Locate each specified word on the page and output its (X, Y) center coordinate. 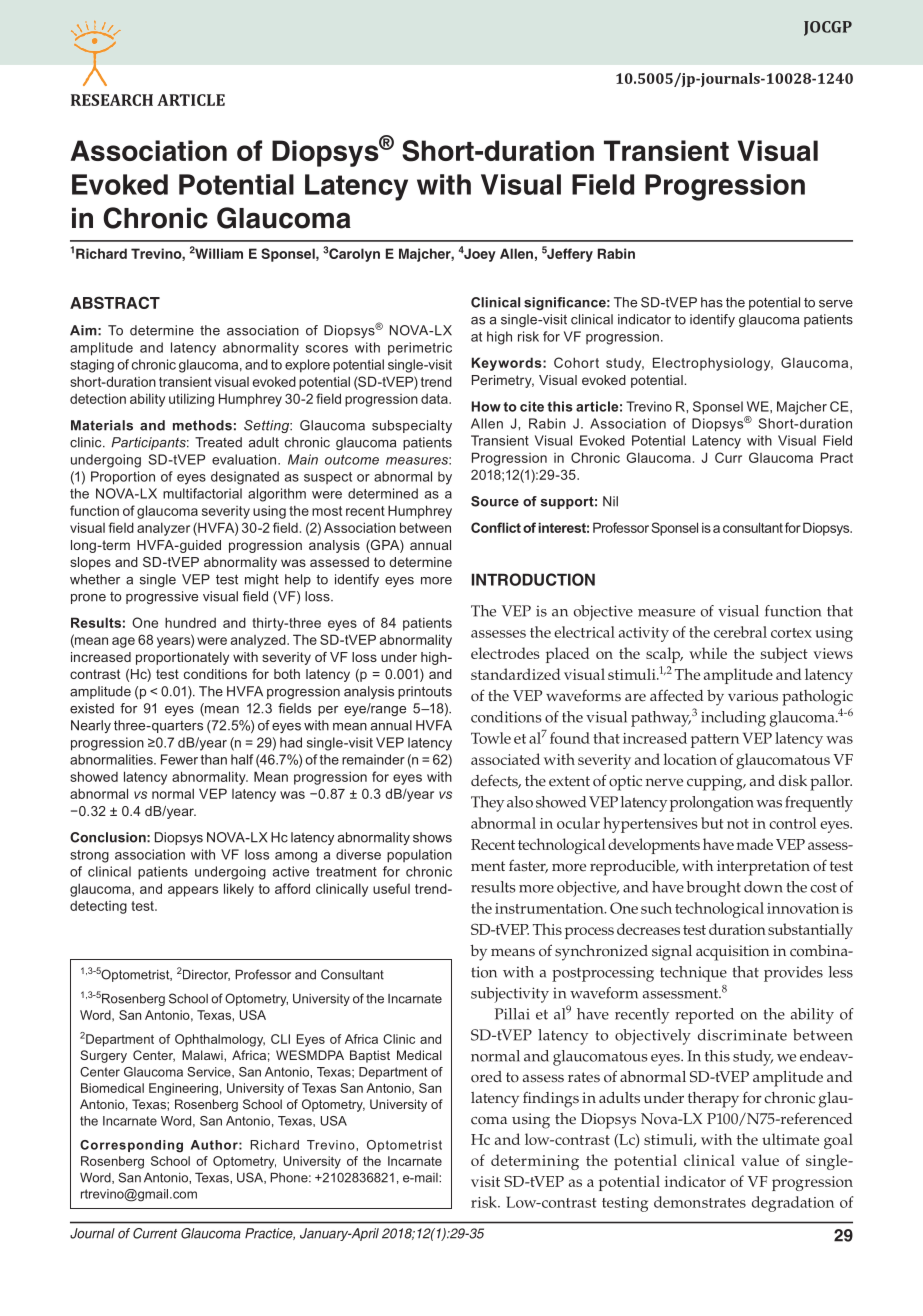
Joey (479, 255)
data (435, 399)
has (712, 302)
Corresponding (131, 1146)
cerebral (740, 632)
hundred (190, 622)
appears (193, 891)
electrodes (505, 653)
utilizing (191, 400)
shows (432, 837)
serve (836, 304)
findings (551, 1100)
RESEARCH (112, 100)
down (763, 887)
